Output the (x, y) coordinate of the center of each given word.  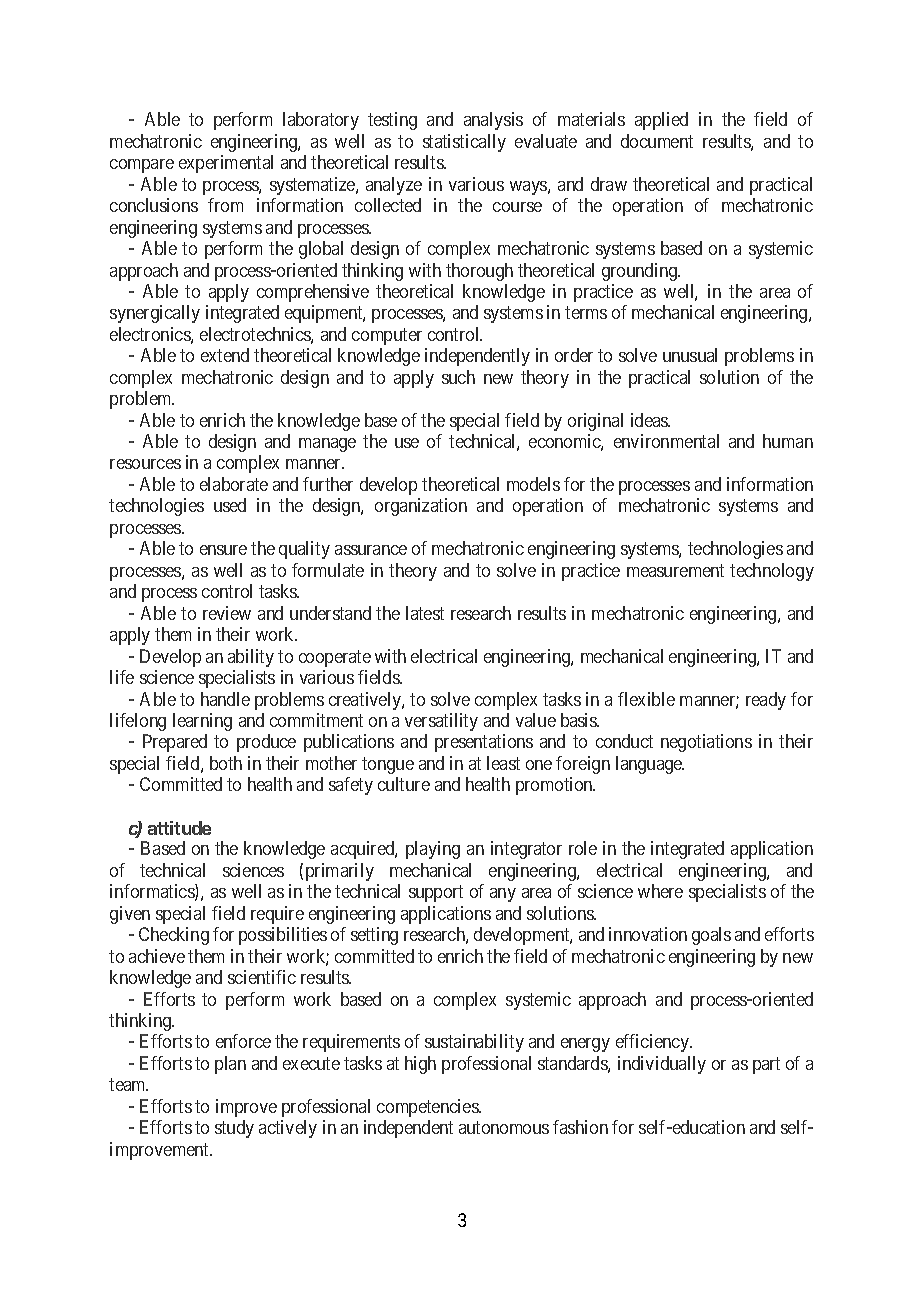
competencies (428, 1108)
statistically (464, 143)
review (227, 613)
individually (662, 1065)
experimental (226, 164)
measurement (675, 570)
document (657, 141)
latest (425, 613)
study (234, 1129)
